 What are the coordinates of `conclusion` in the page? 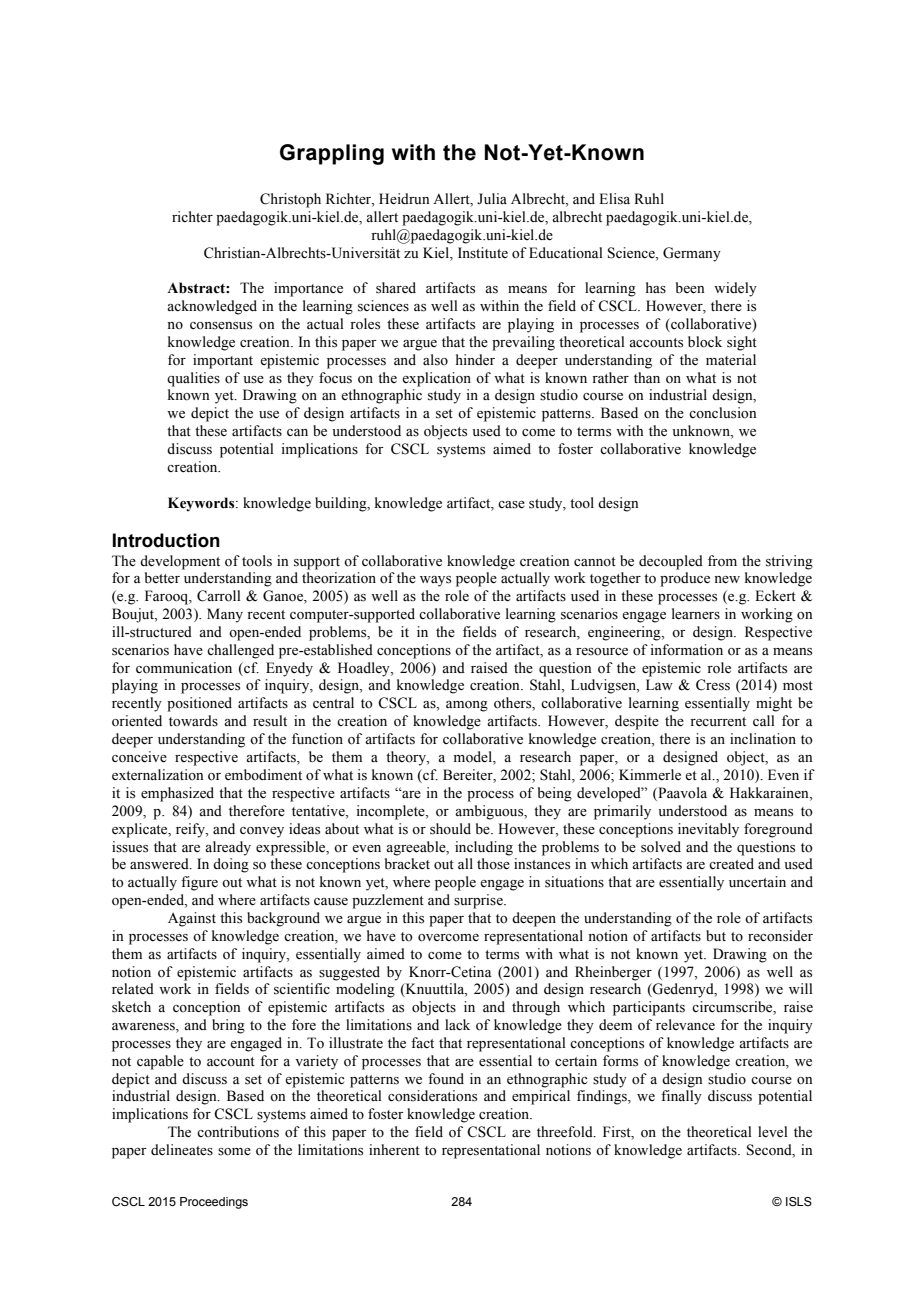 It's located at (723, 413).
